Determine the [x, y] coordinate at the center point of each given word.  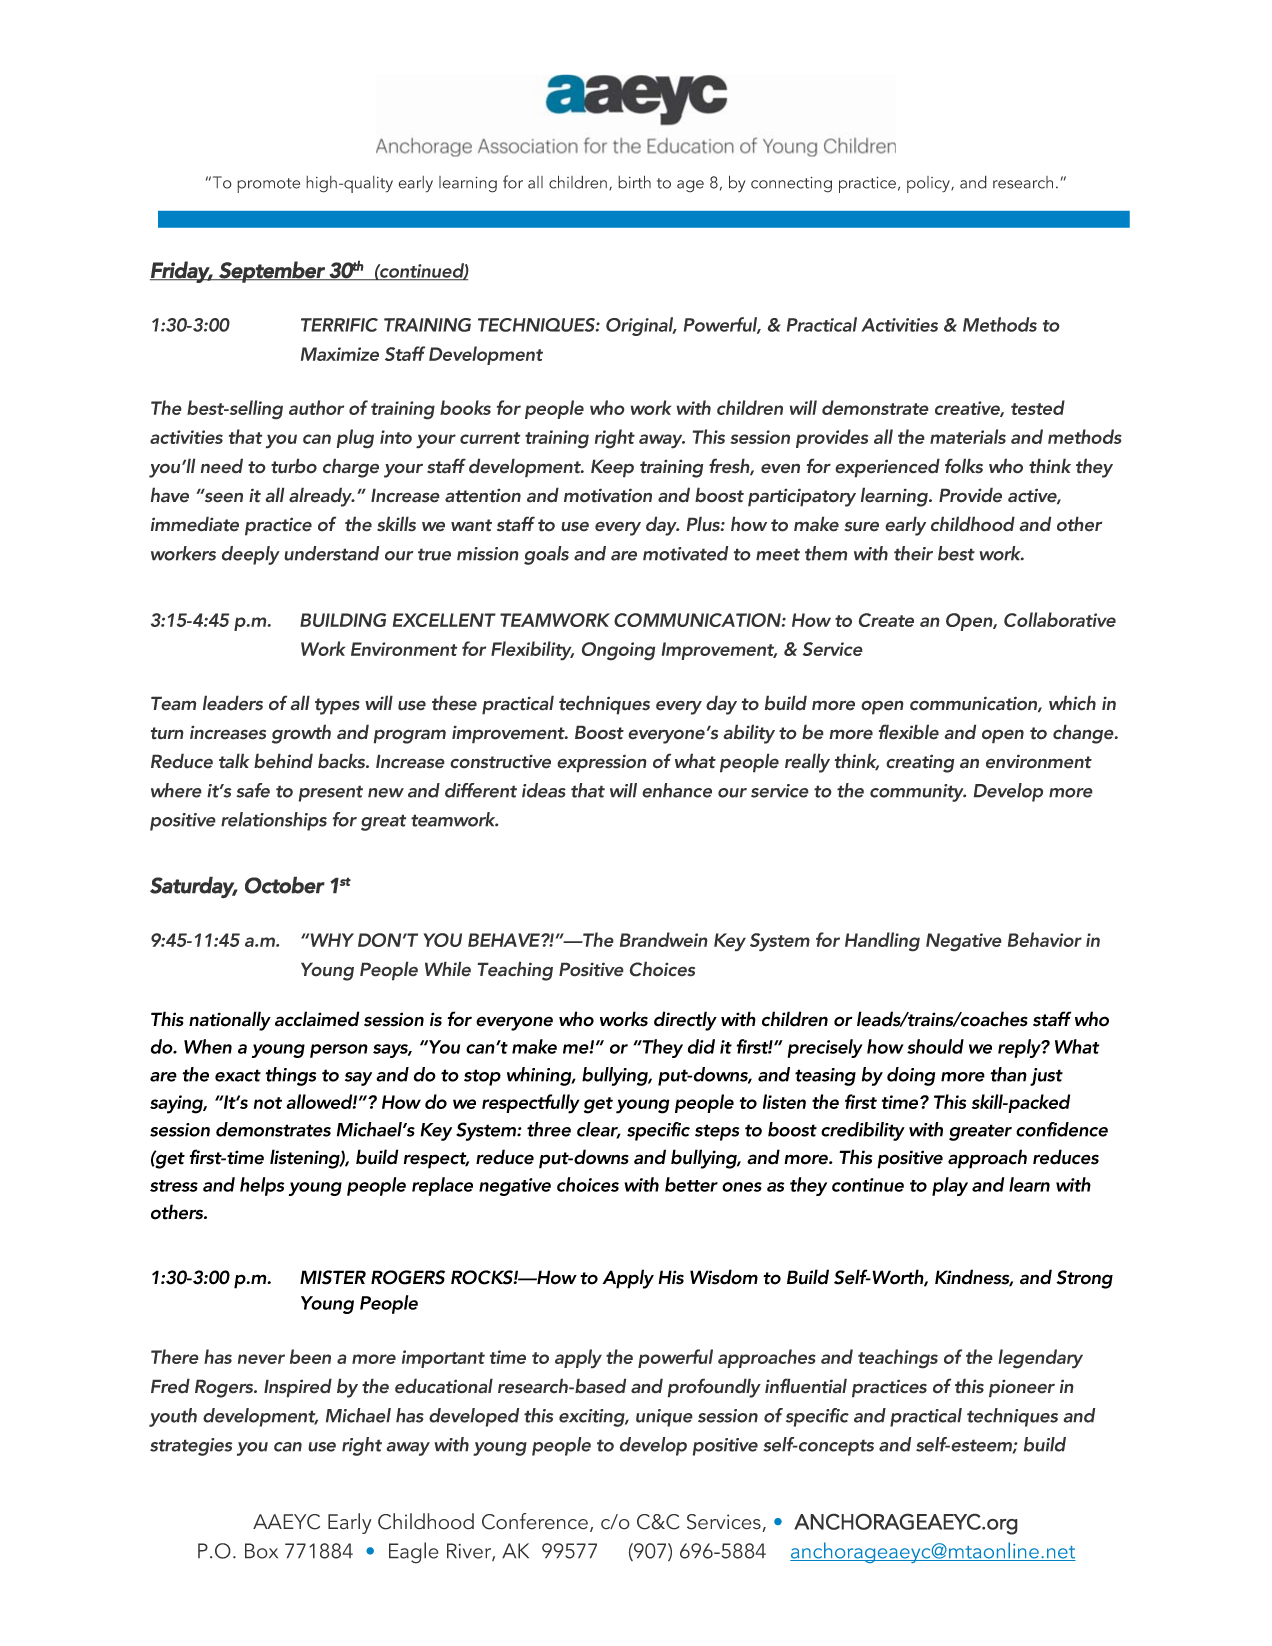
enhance [677, 790]
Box [261, 1551]
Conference [535, 1521]
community [918, 793]
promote [268, 185]
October [285, 885]
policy [929, 184]
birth [634, 182]
